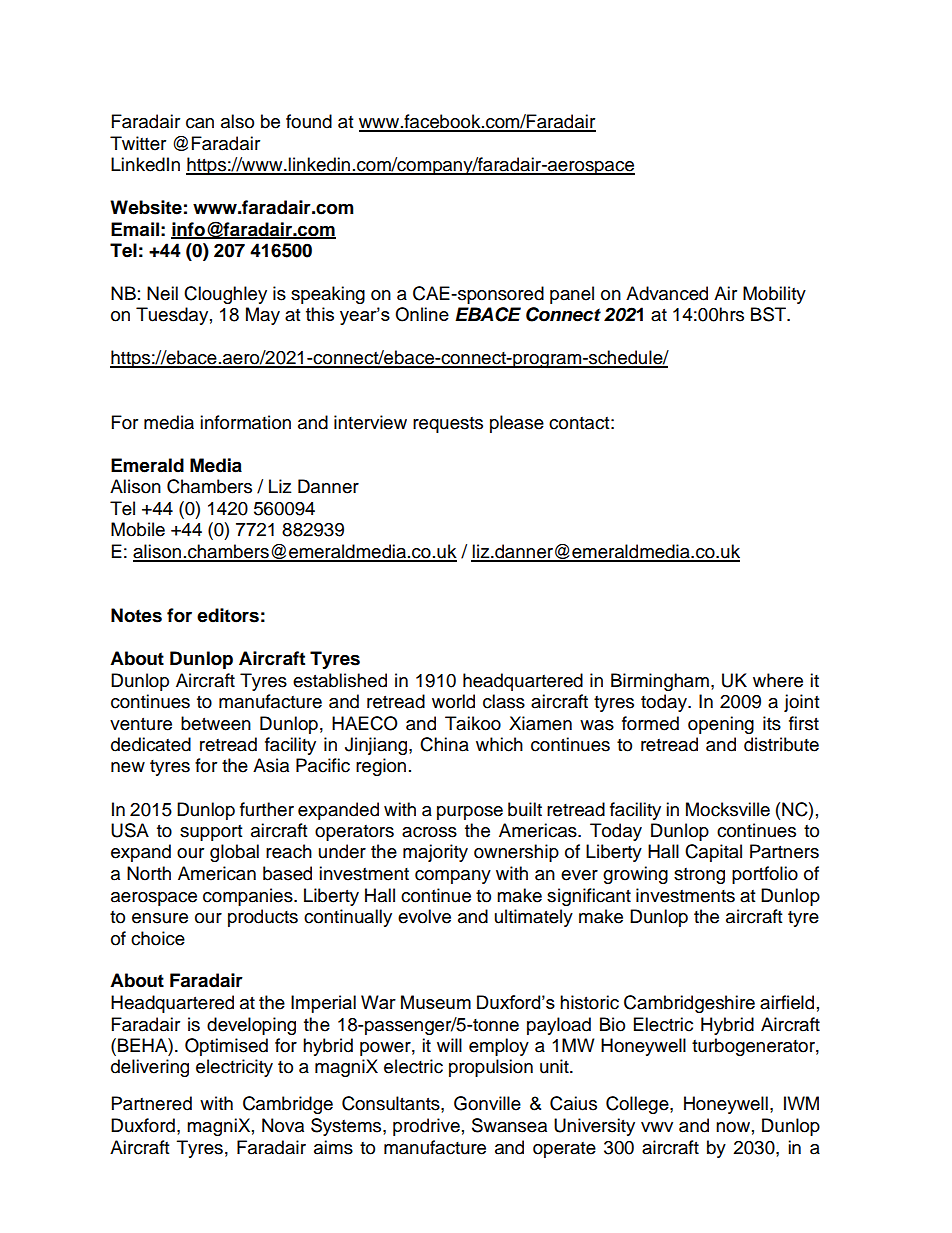 The image size is (952, 1233). I want to click on BST, so click(770, 314).
